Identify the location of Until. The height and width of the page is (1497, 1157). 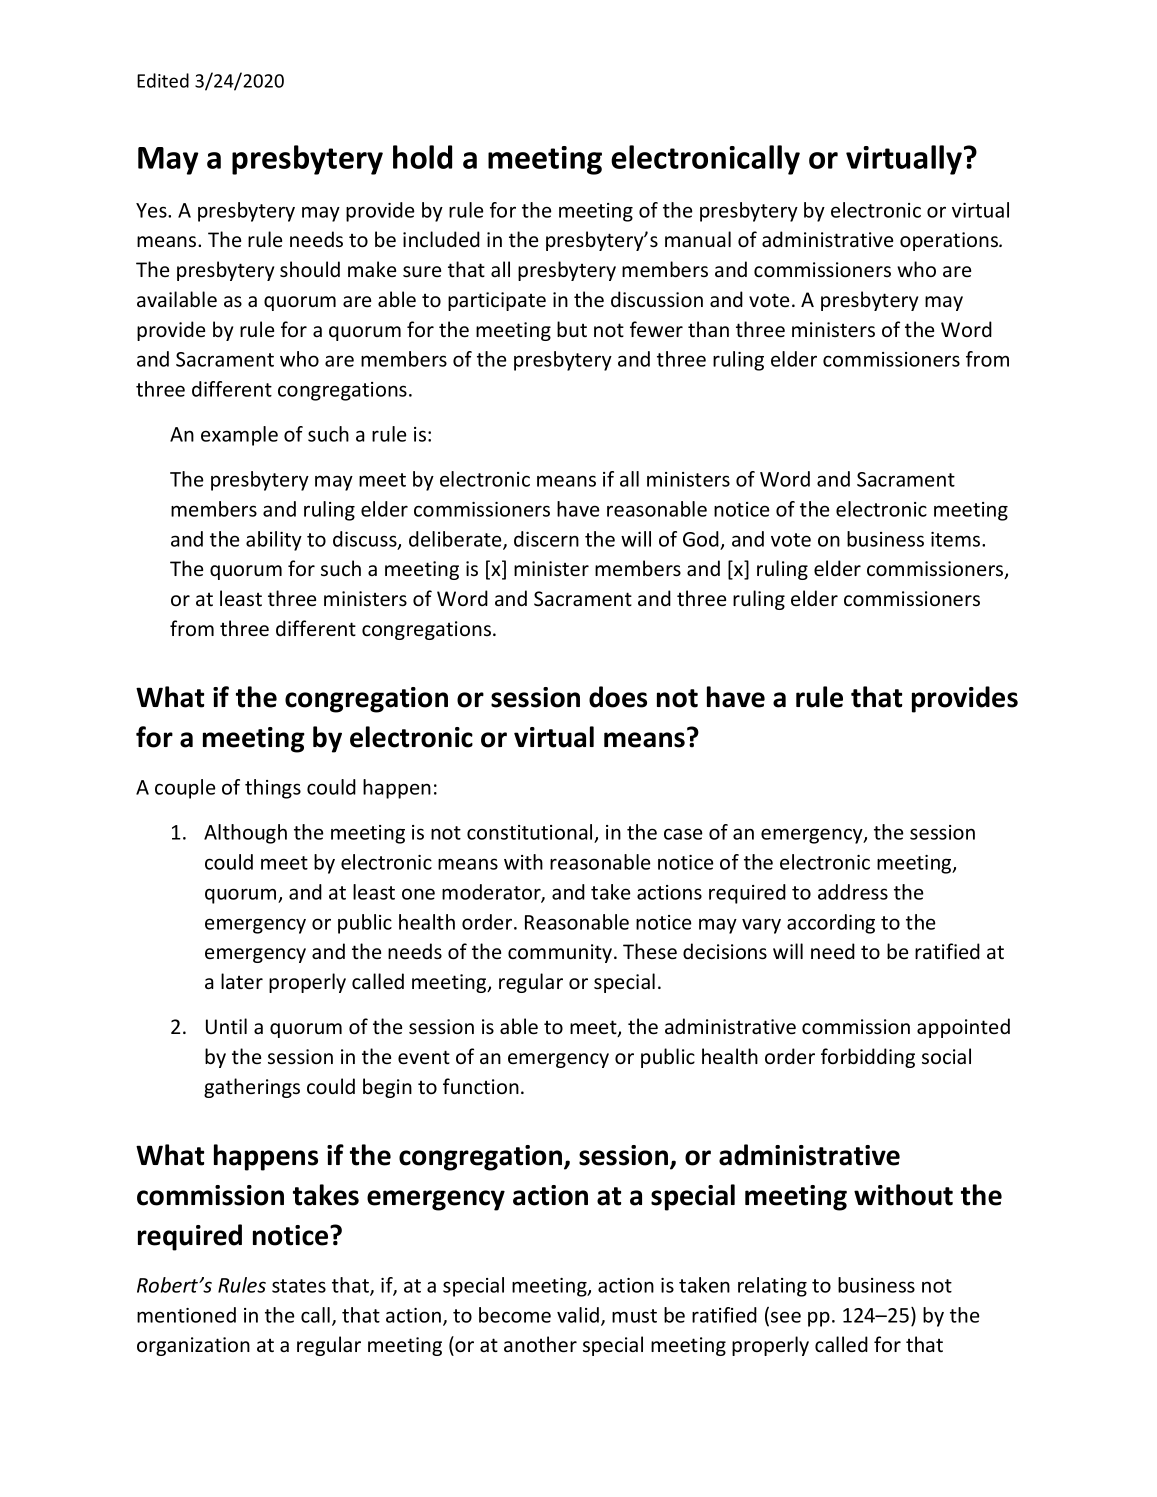
(226, 1026).
